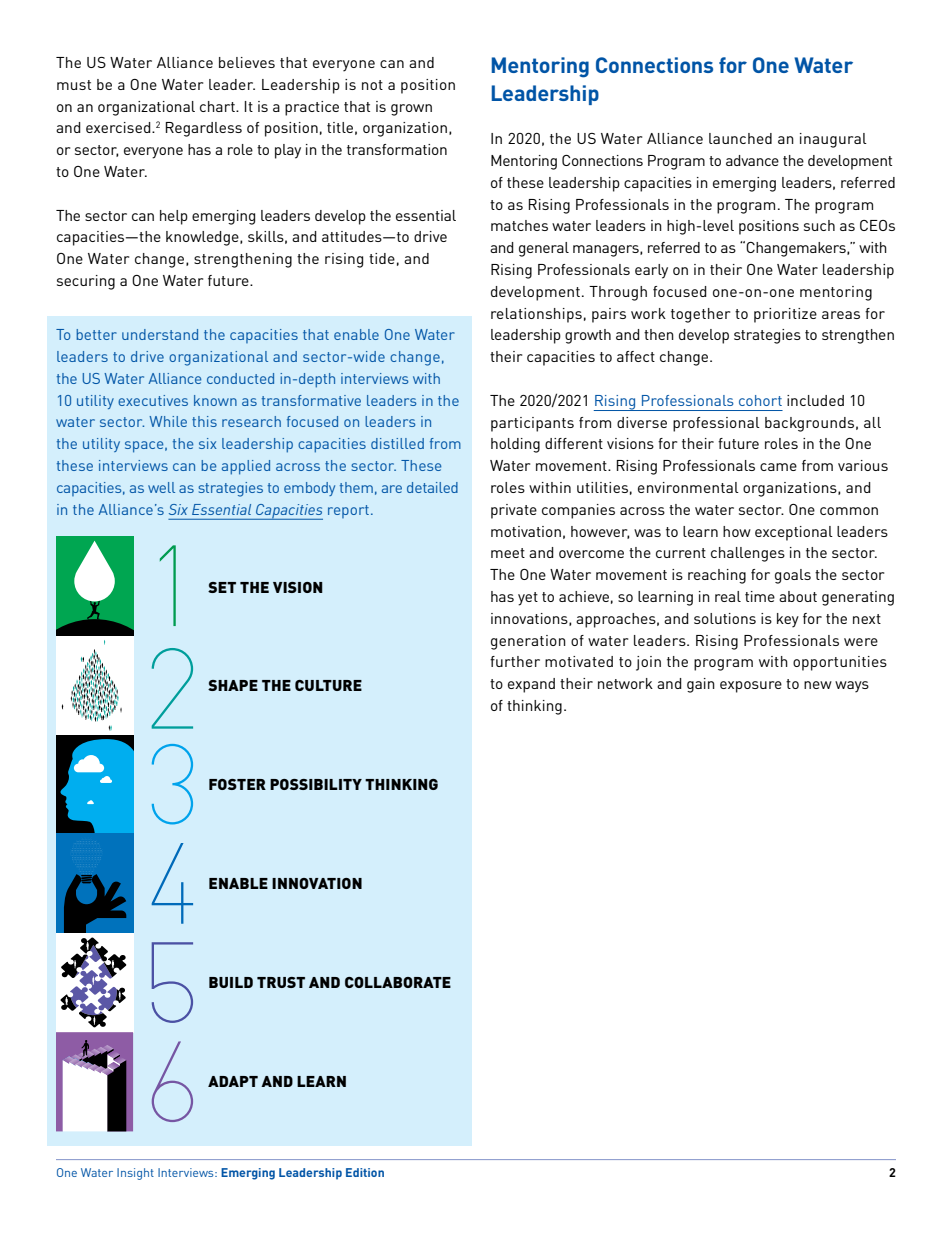 The image size is (952, 1233). What do you see at coordinates (218, 106) in the document?
I see `chart` at bounding box center [218, 106].
